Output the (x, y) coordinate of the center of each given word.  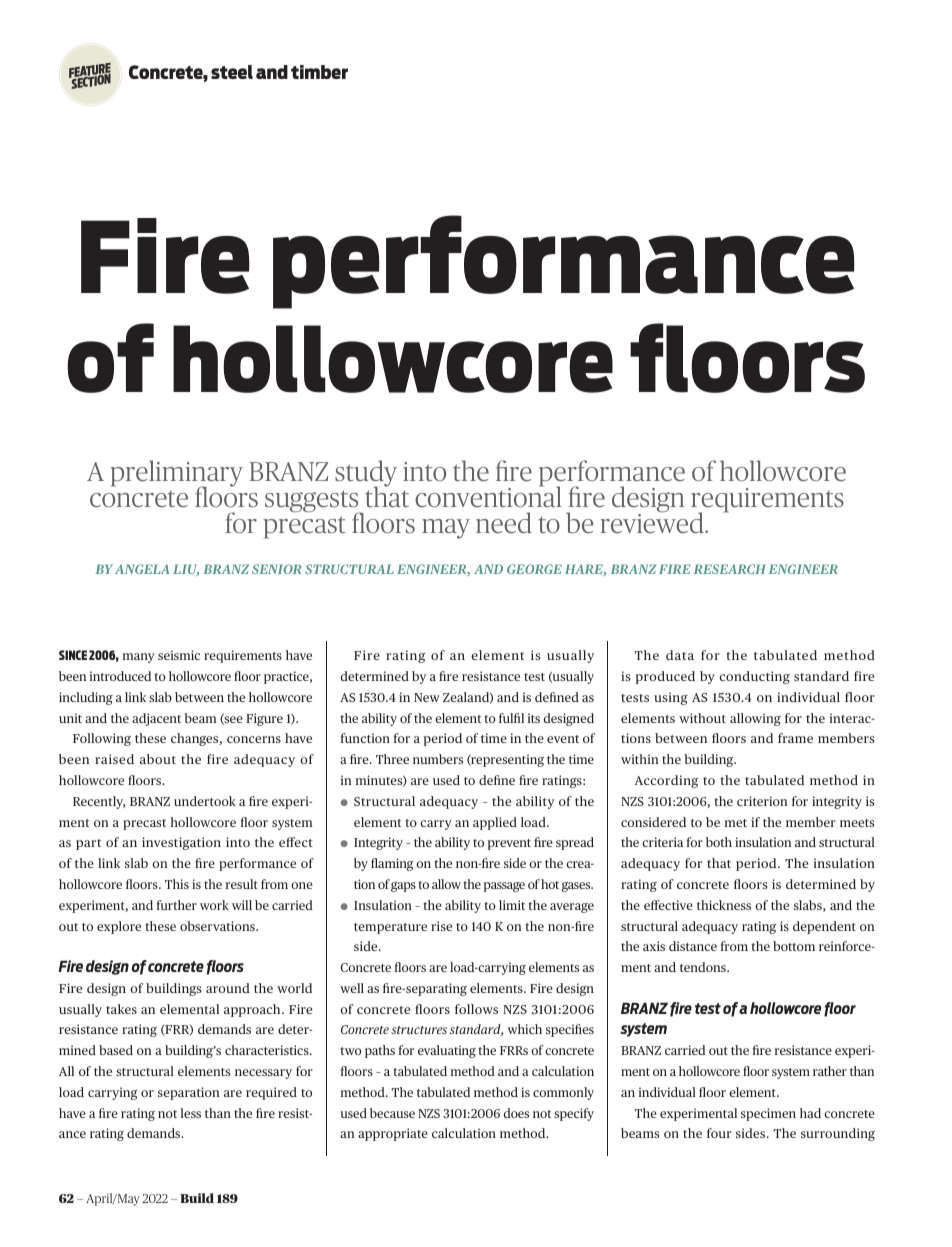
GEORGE (534, 569)
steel (232, 72)
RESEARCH (730, 569)
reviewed (653, 521)
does (516, 1113)
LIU (186, 570)
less (190, 1113)
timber (319, 72)
